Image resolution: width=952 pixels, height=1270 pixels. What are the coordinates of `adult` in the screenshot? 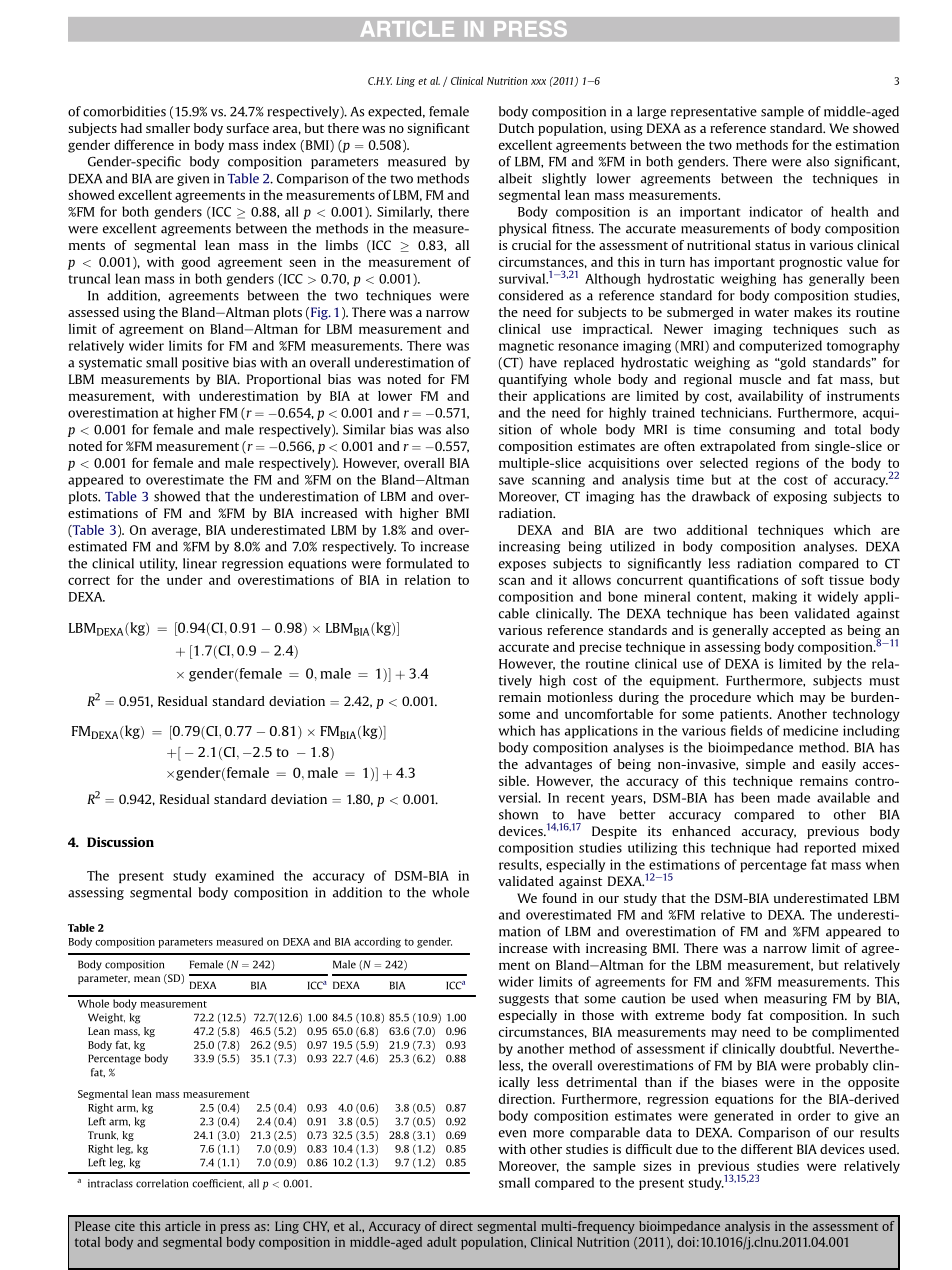 It's located at (442, 1242).
